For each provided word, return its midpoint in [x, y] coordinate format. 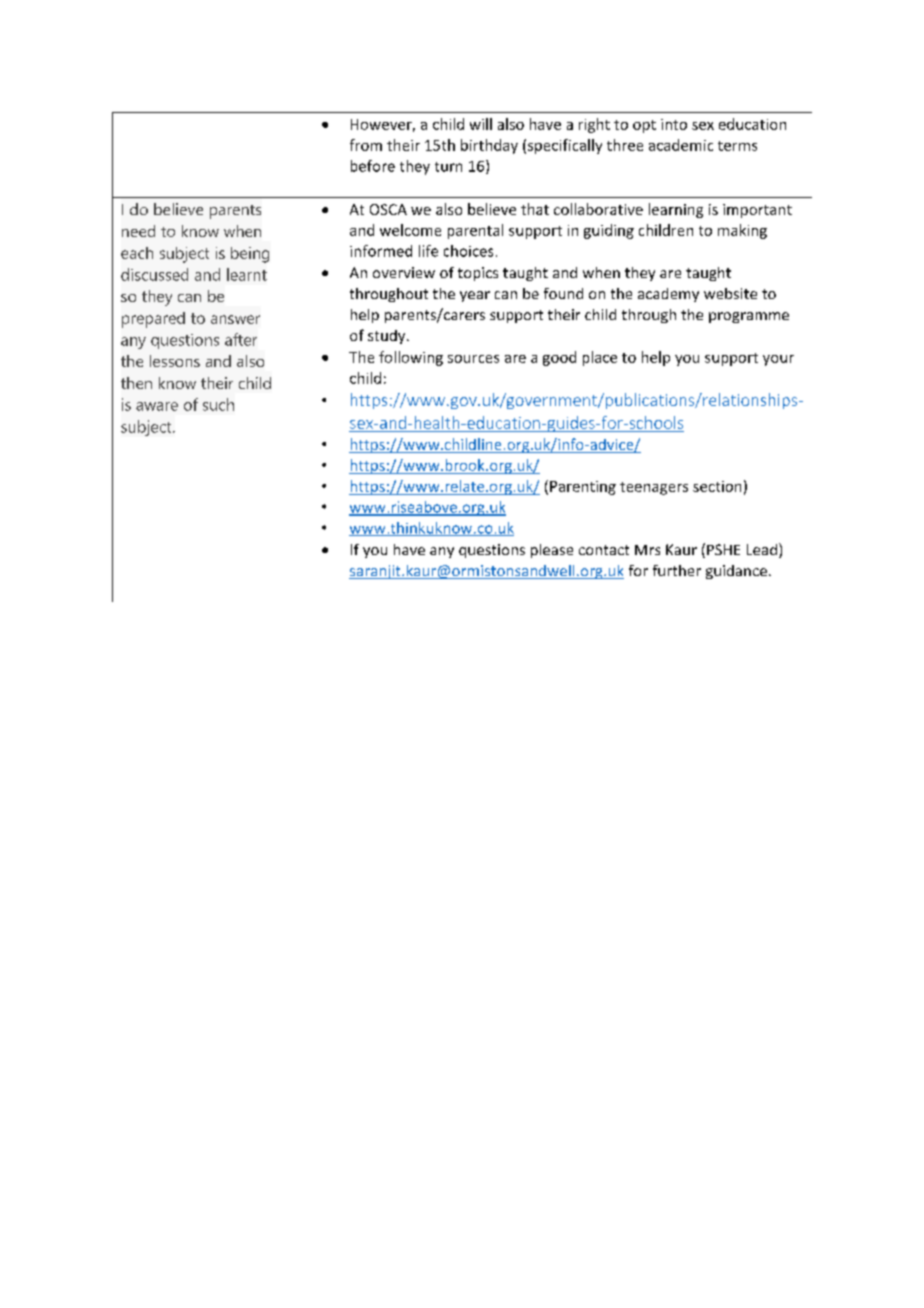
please [552, 551]
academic [681, 145]
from [366, 145]
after [241, 339]
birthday [489, 146]
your [778, 360]
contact [604, 550]
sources [473, 359]
